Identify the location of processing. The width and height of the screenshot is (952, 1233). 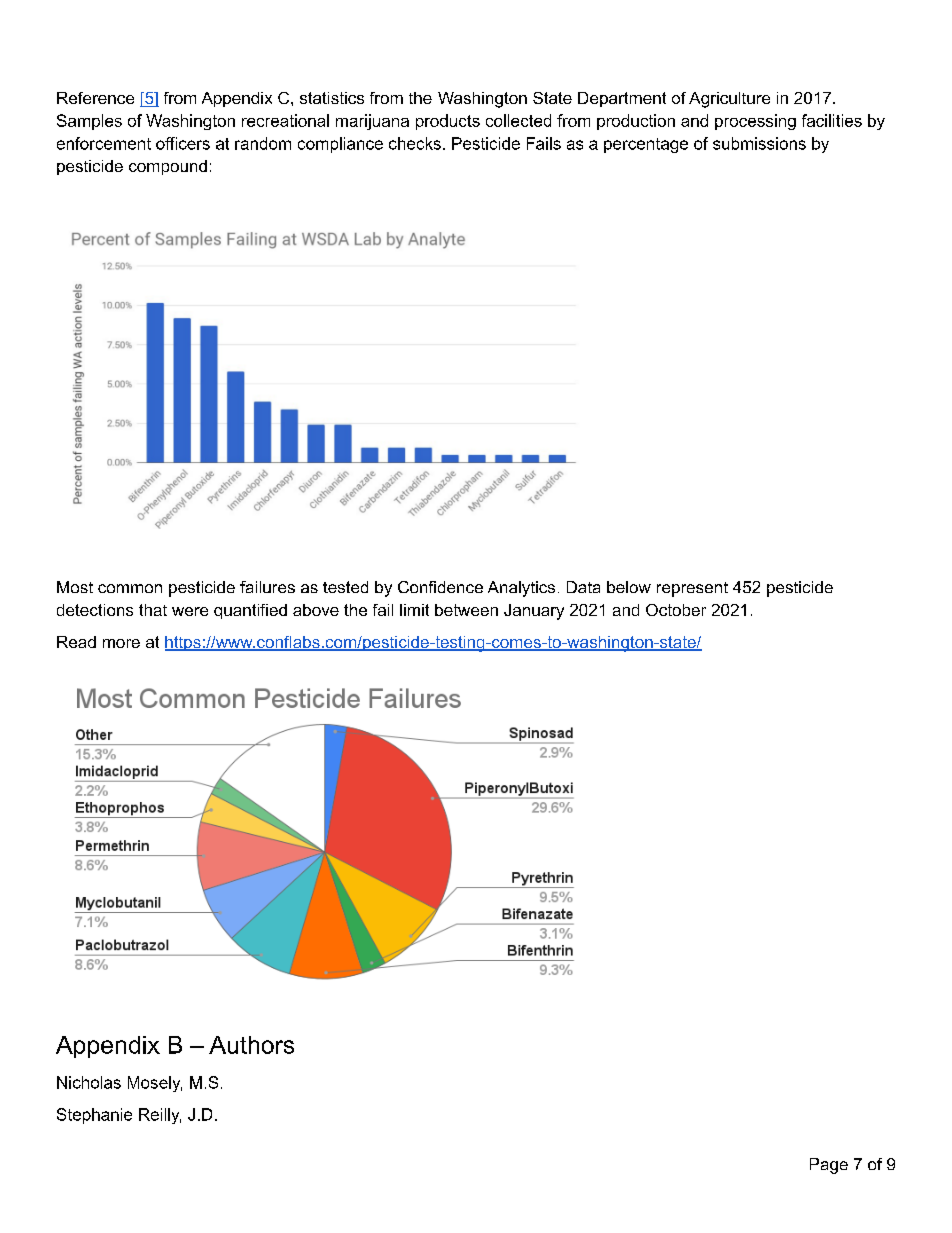
(755, 122).
